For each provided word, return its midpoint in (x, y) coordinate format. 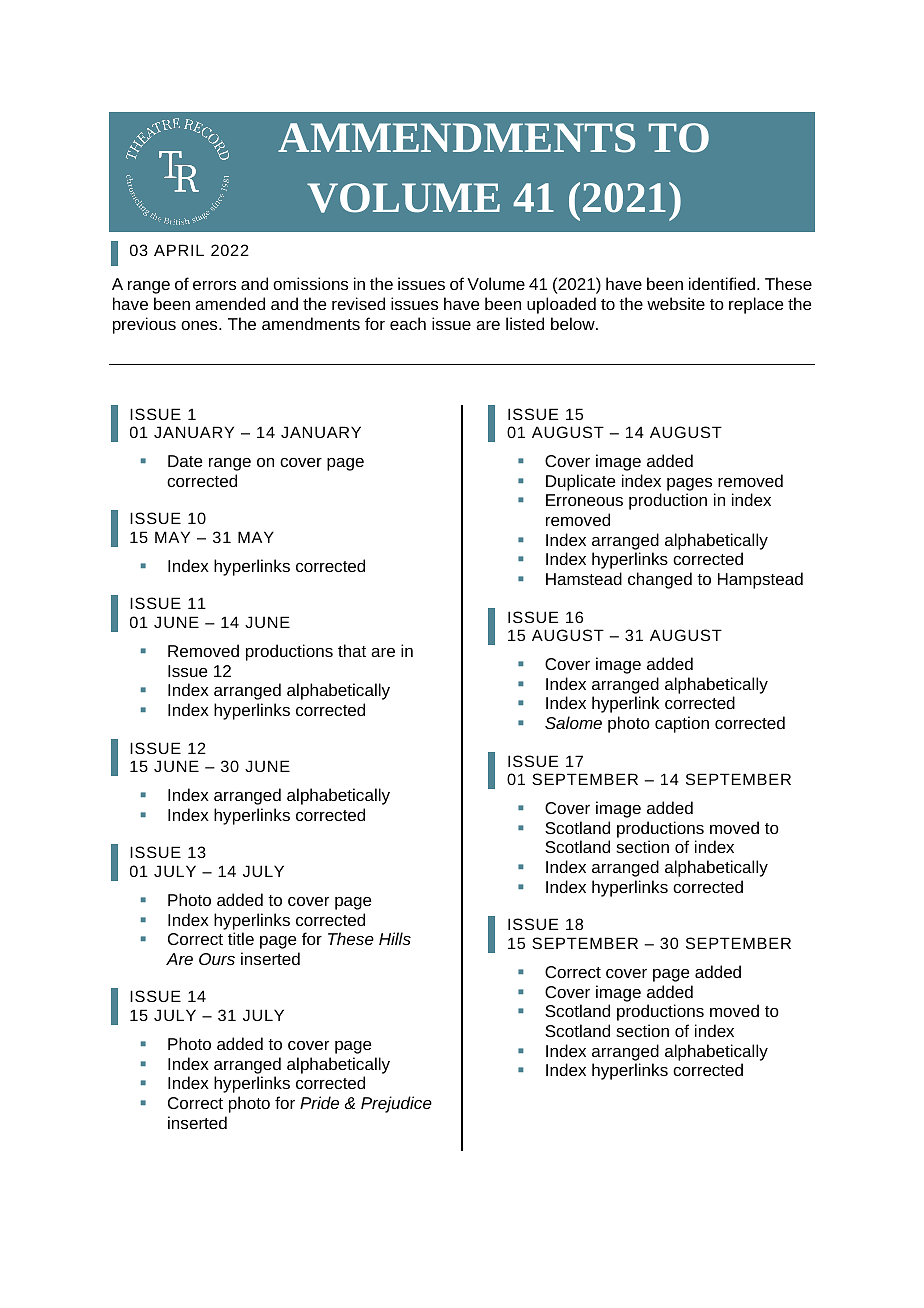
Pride (319, 1102)
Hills (395, 938)
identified (723, 283)
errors (214, 285)
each (408, 323)
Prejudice (396, 1104)
